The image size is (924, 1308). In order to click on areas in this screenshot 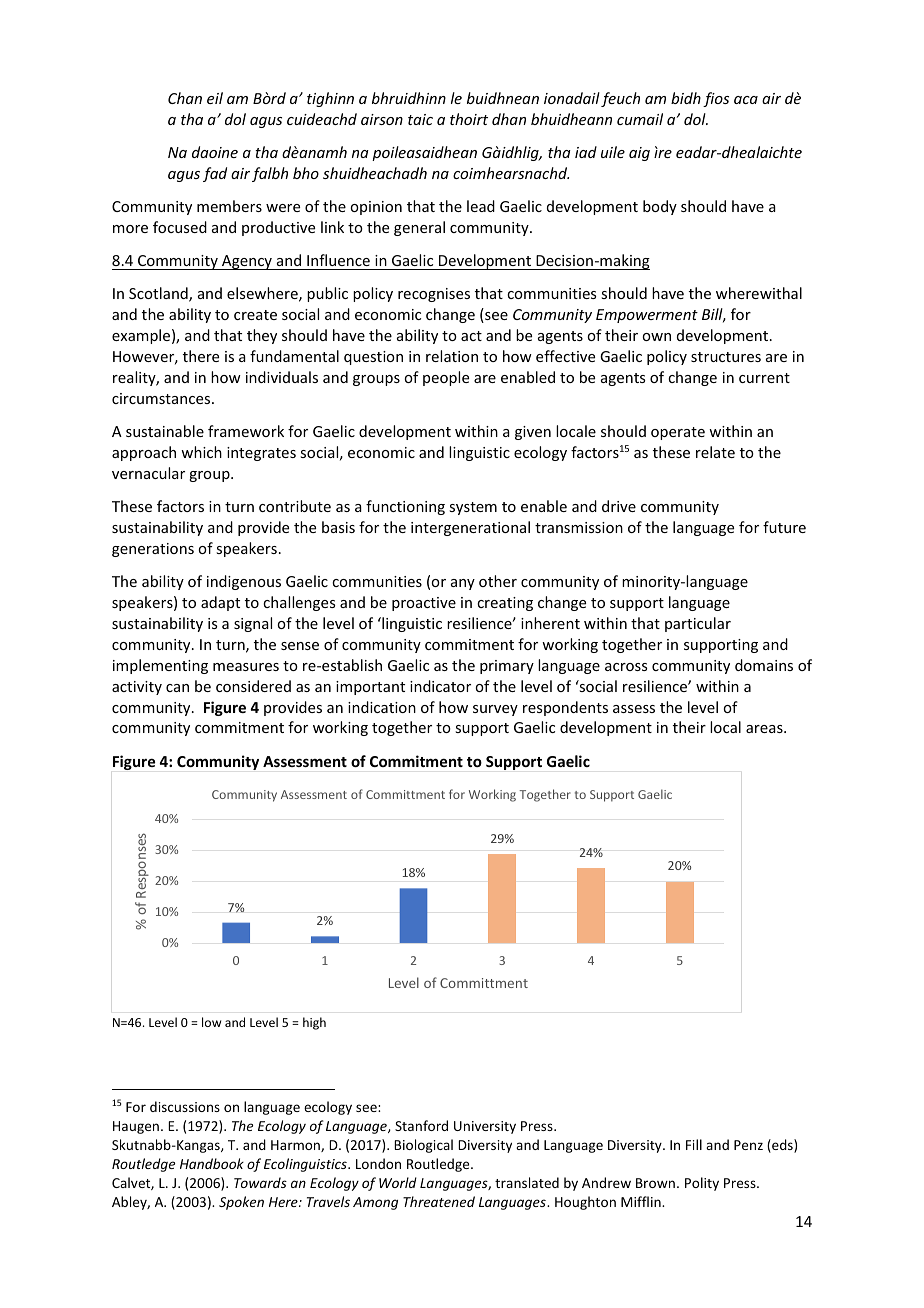, I will do `click(765, 729)`.
